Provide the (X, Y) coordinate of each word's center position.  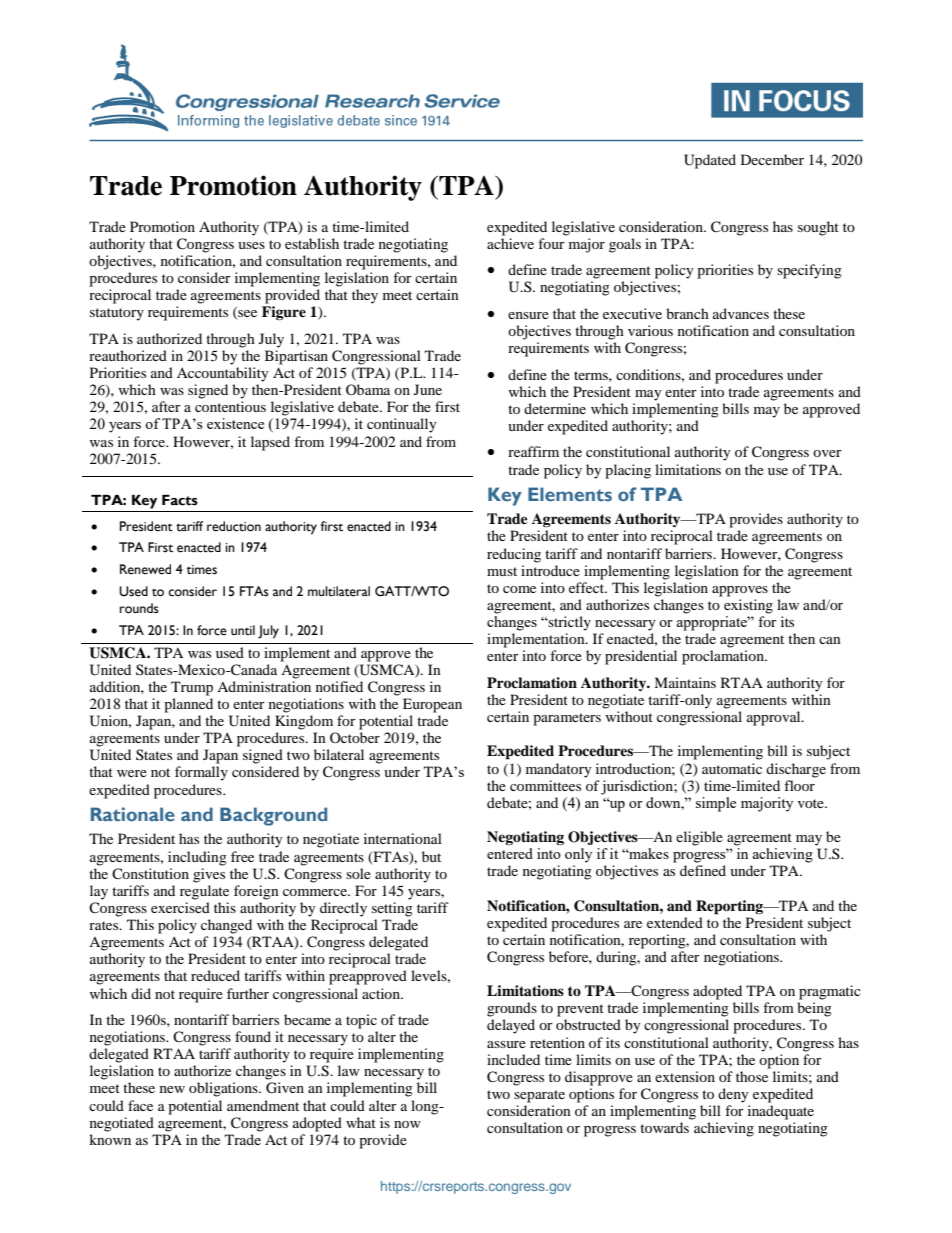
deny (733, 1095)
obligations (224, 1089)
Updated (710, 161)
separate (539, 1096)
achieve (510, 243)
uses (251, 245)
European (432, 705)
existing (748, 606)
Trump (192, 688)
